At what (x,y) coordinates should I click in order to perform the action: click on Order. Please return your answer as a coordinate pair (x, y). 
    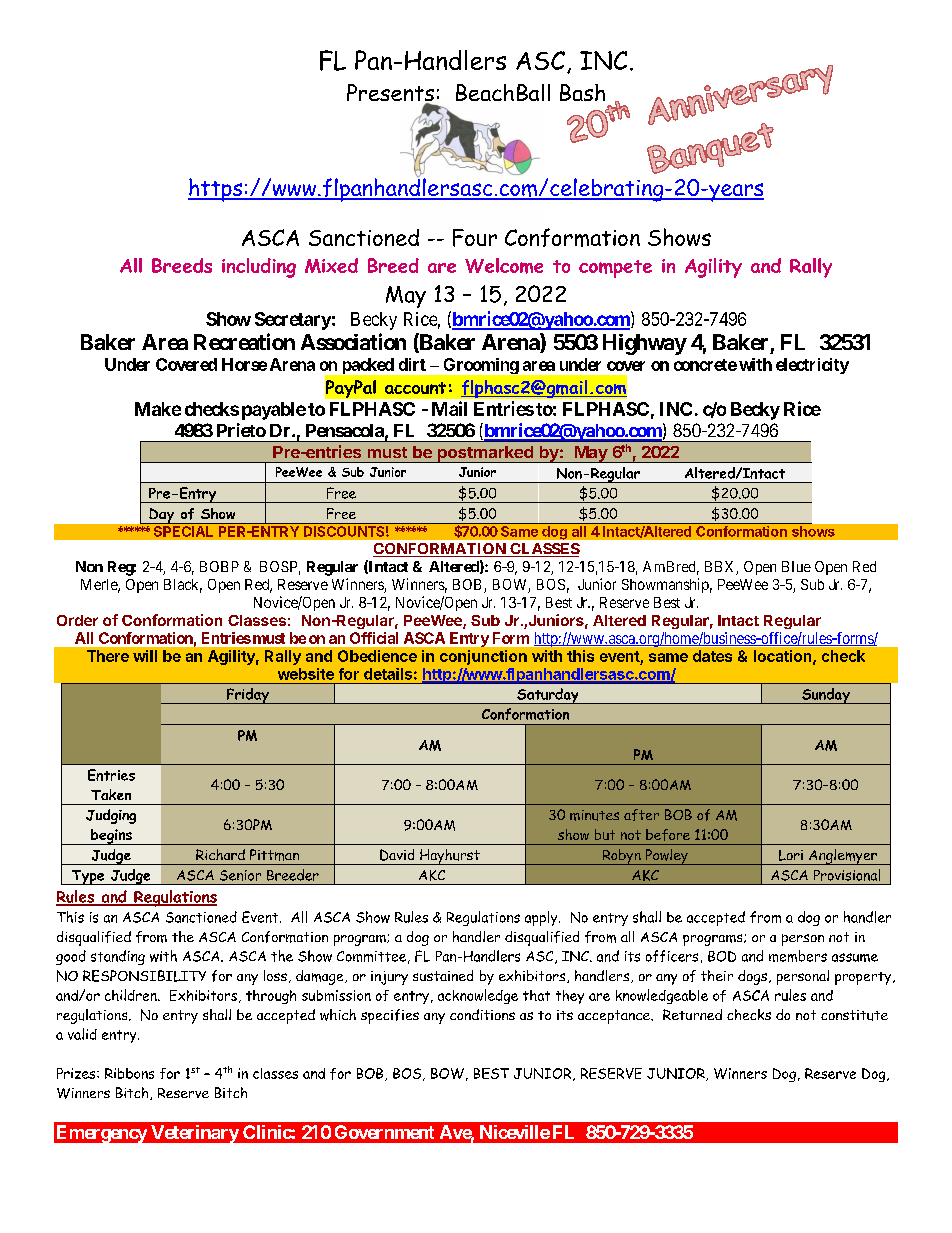
    Looking at the image, I should click on (77, 620).
